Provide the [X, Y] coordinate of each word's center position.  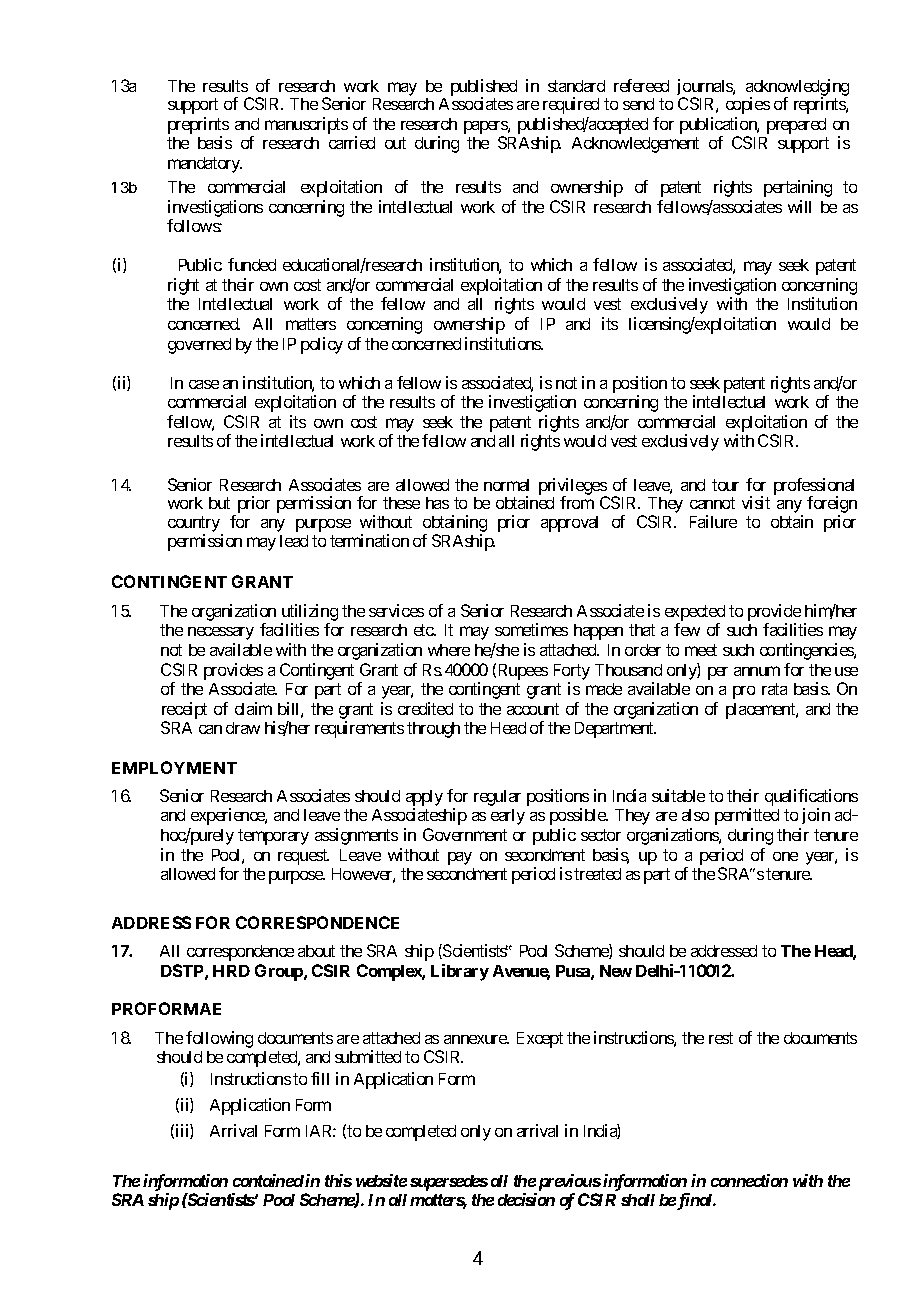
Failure [713, 521]
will [799, 206]
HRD [231, 971]
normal [506, 485]
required [571, 105]
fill [320, 1078]
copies [748, 105]
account [533, 709]
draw [243, 728]
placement [761, 711]
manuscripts [306, 125]
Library [460, 972]
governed [199, 346]
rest [721, 1038]
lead [294, 541]
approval [569, 524]
